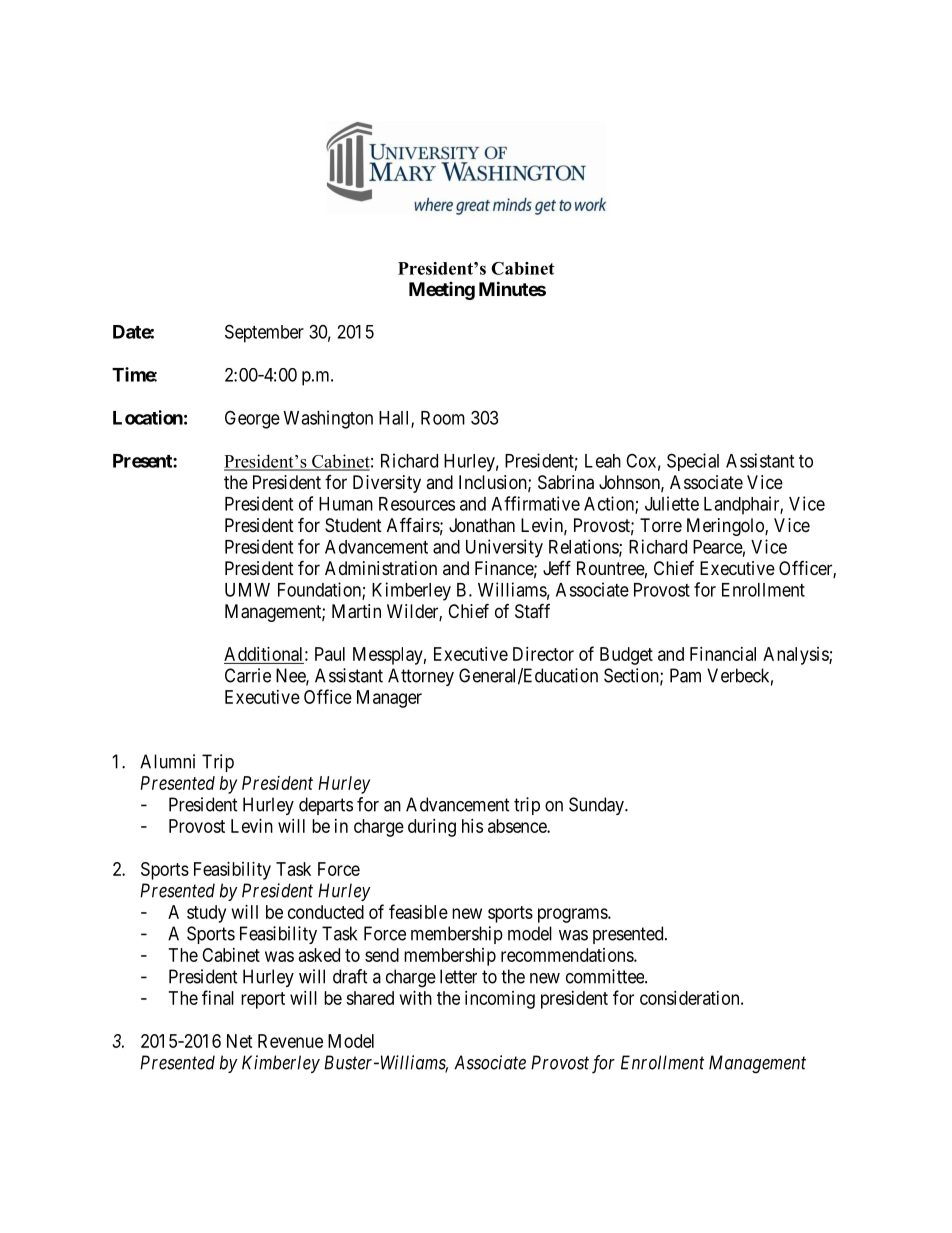 Image resolution: width=952 pixels, height=1233 pixels. Describe the element at coordinates (532, 611) in the page. I see `Staff` at that location.
